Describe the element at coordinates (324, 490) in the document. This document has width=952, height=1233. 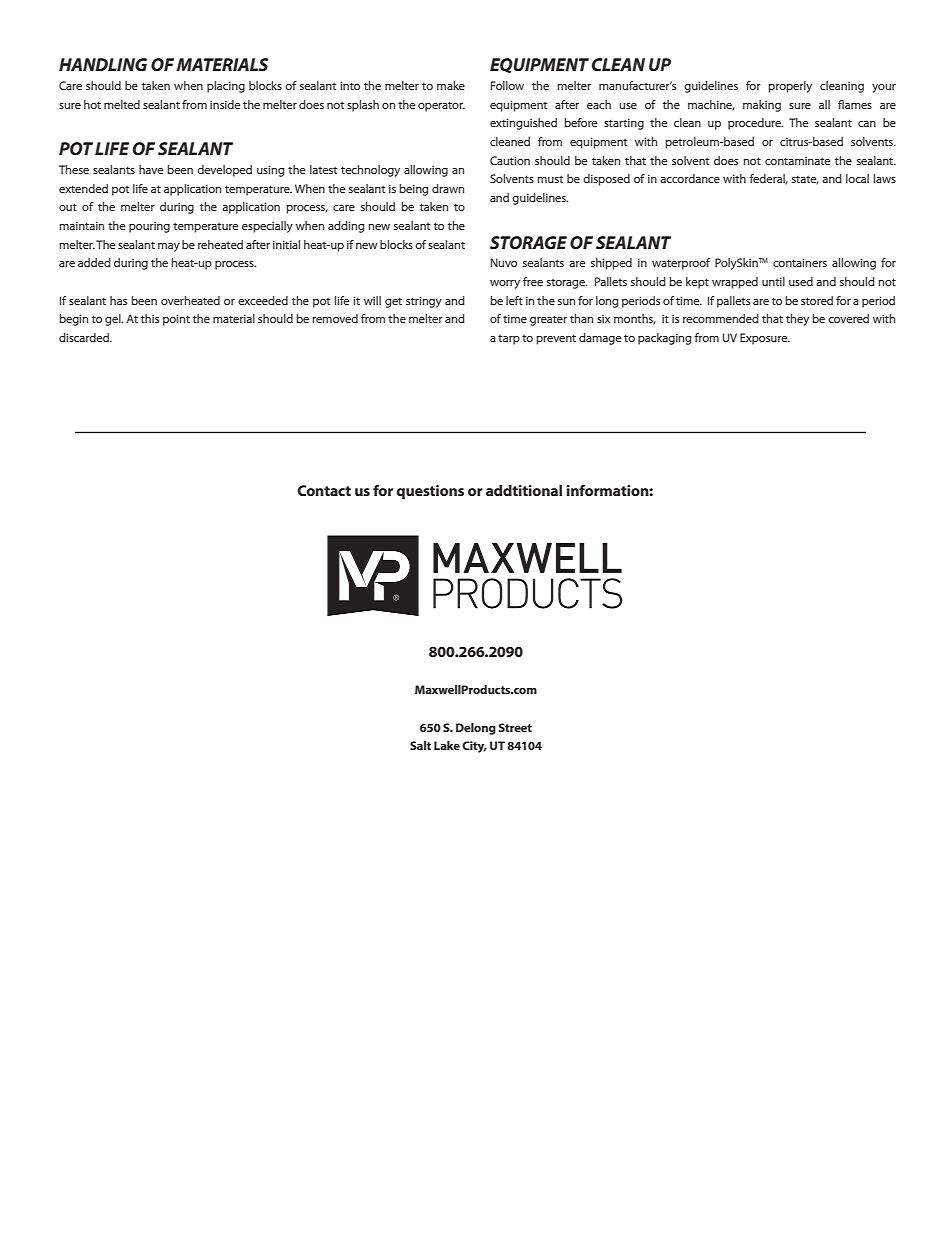
I see `Contact` at that location.
